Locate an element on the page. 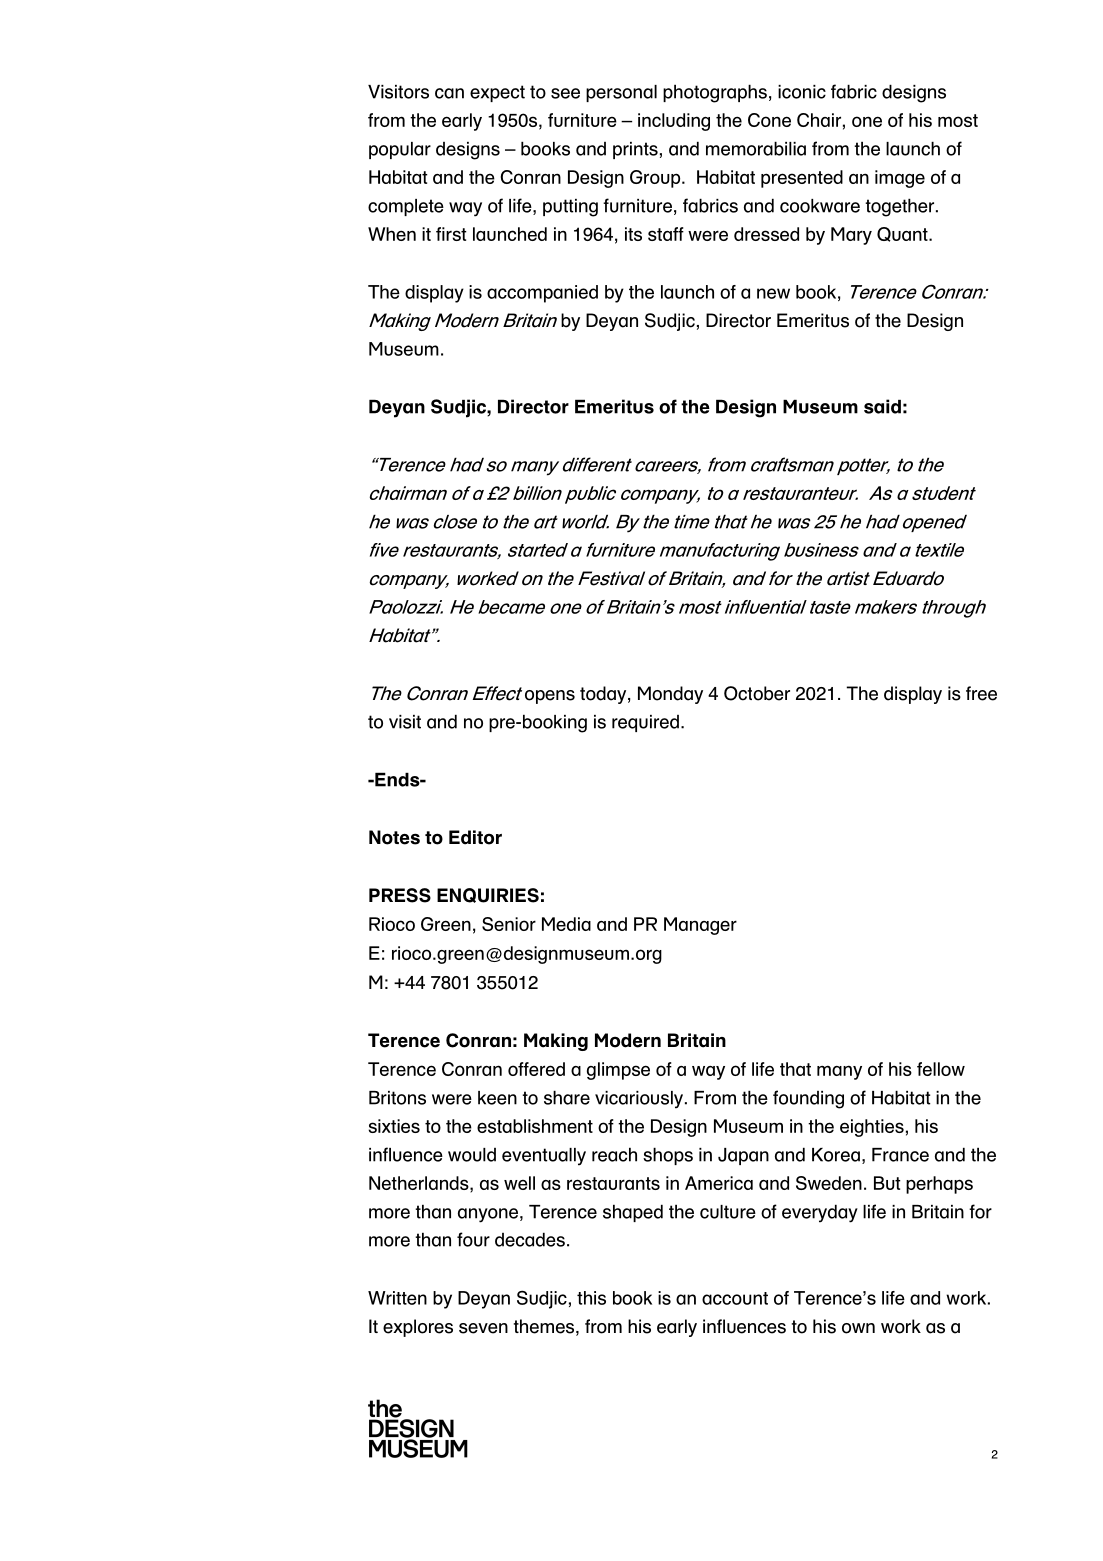 The width and height of the document is (1103, 1561). account is located at coordinates (735, 1298).
